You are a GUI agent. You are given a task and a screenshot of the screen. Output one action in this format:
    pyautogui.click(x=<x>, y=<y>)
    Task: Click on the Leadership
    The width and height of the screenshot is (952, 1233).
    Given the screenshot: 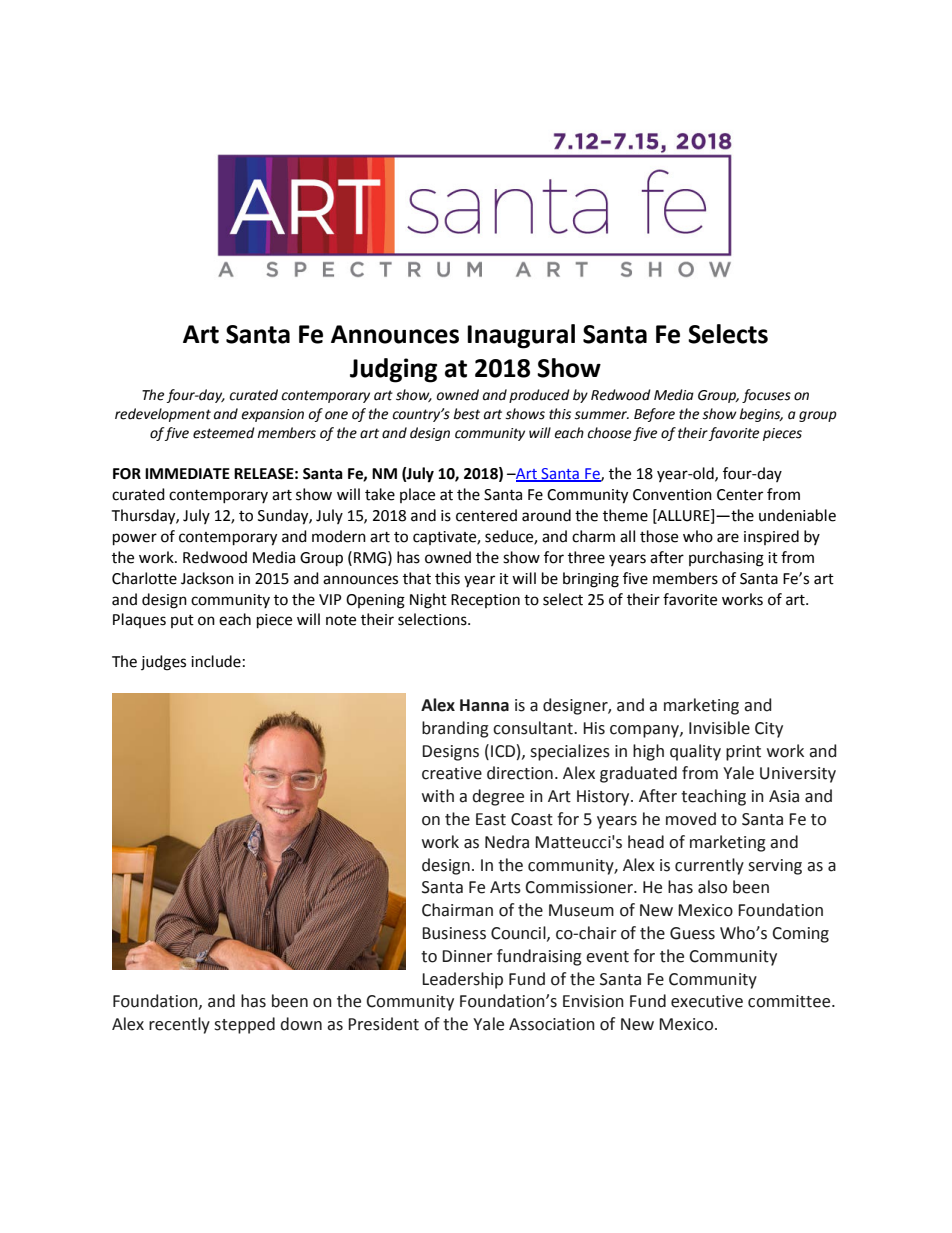 What is the action you would take?
    pyautogui.click(x=462, y=980)
